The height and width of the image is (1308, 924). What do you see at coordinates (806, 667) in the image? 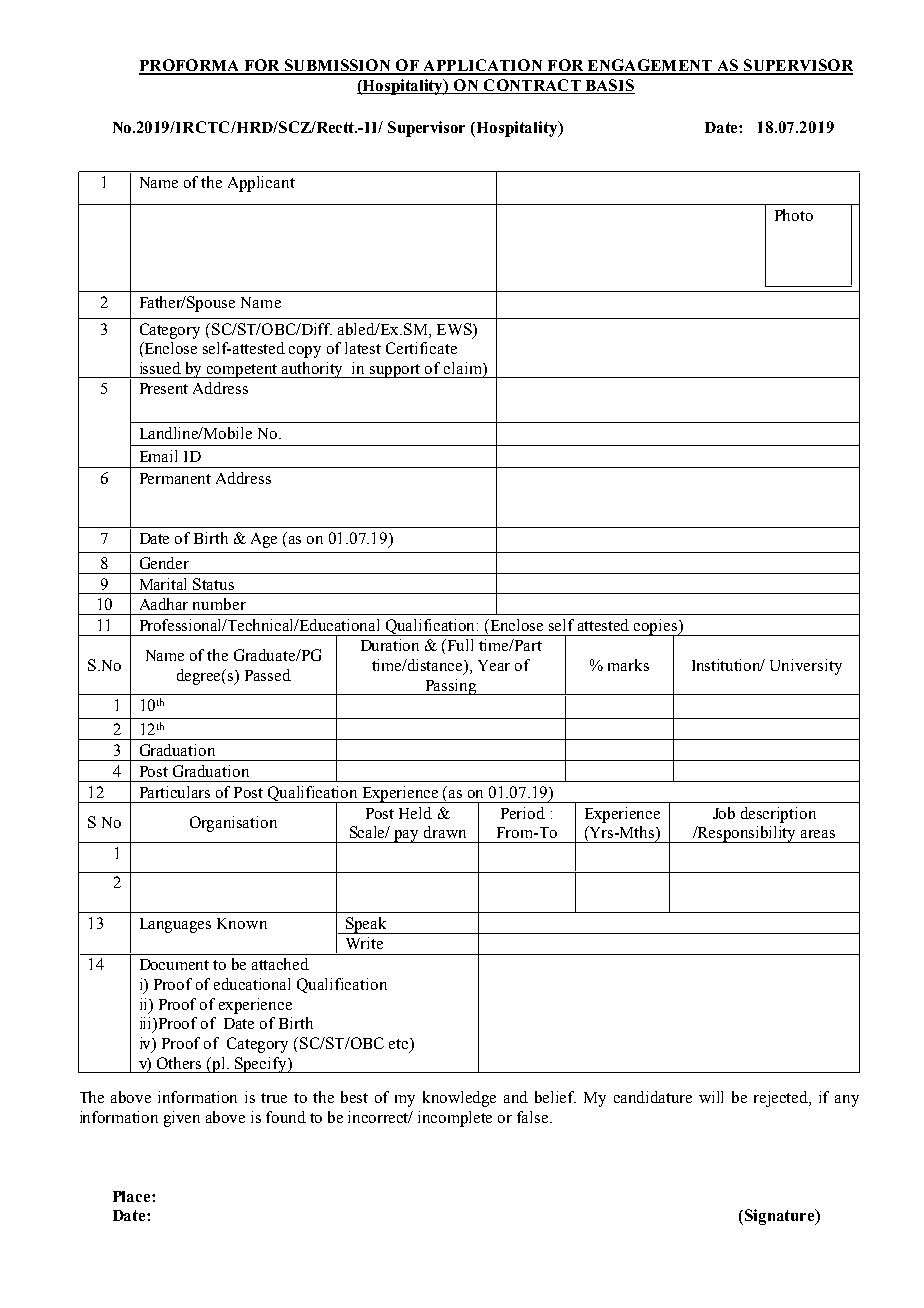
I see `University` at bounding box center [806, 667].
